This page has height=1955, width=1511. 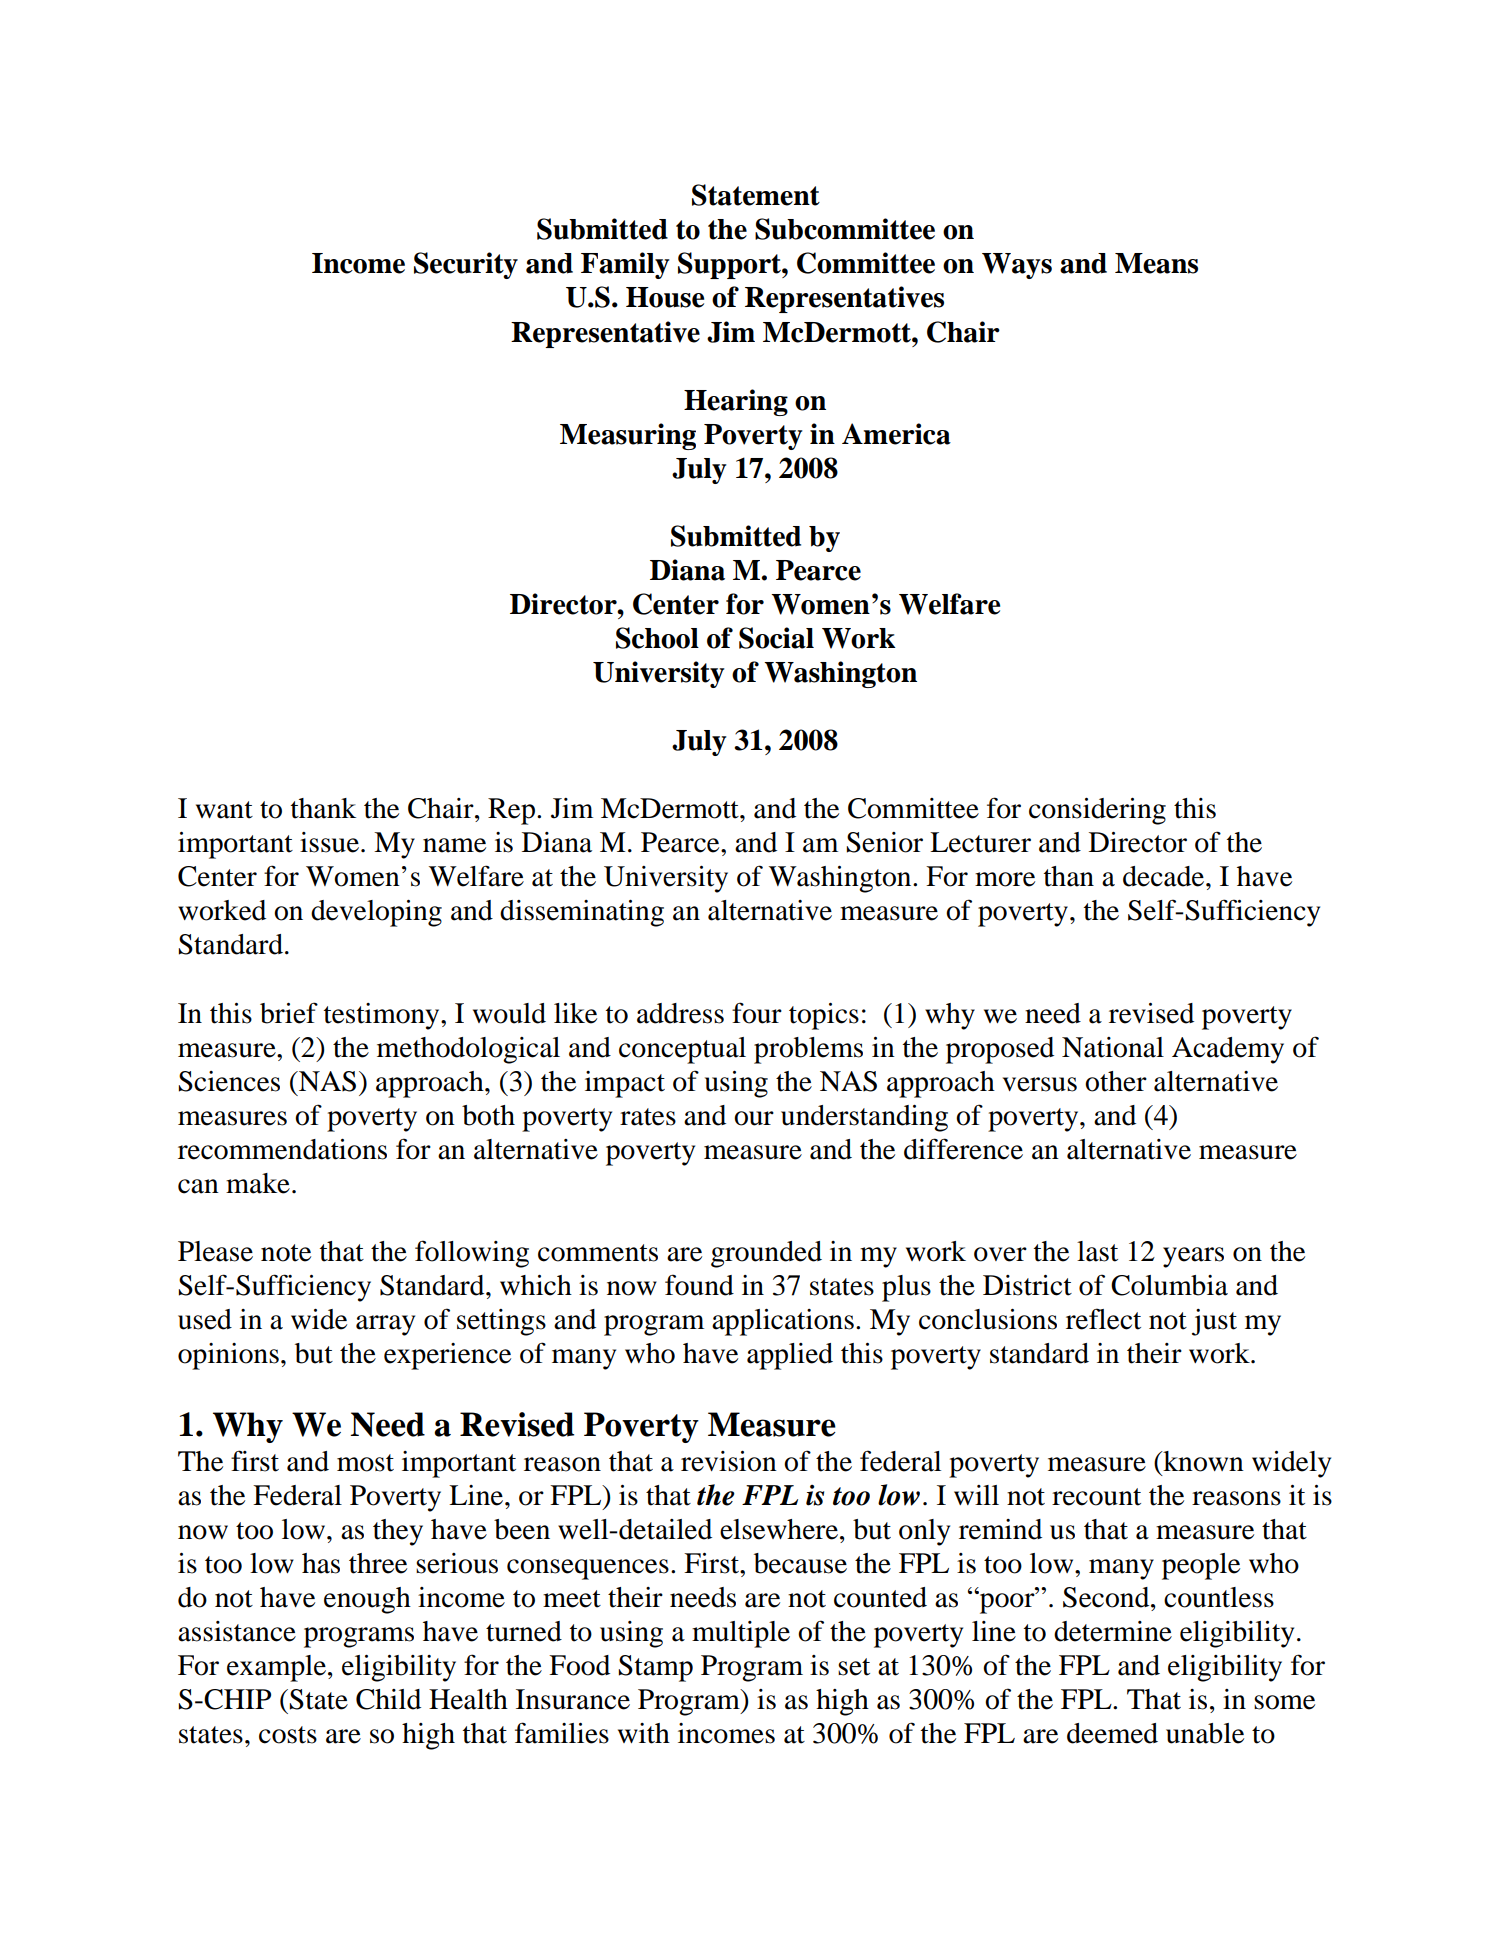 I want to click on Child, so click(x=388, y=1699).
